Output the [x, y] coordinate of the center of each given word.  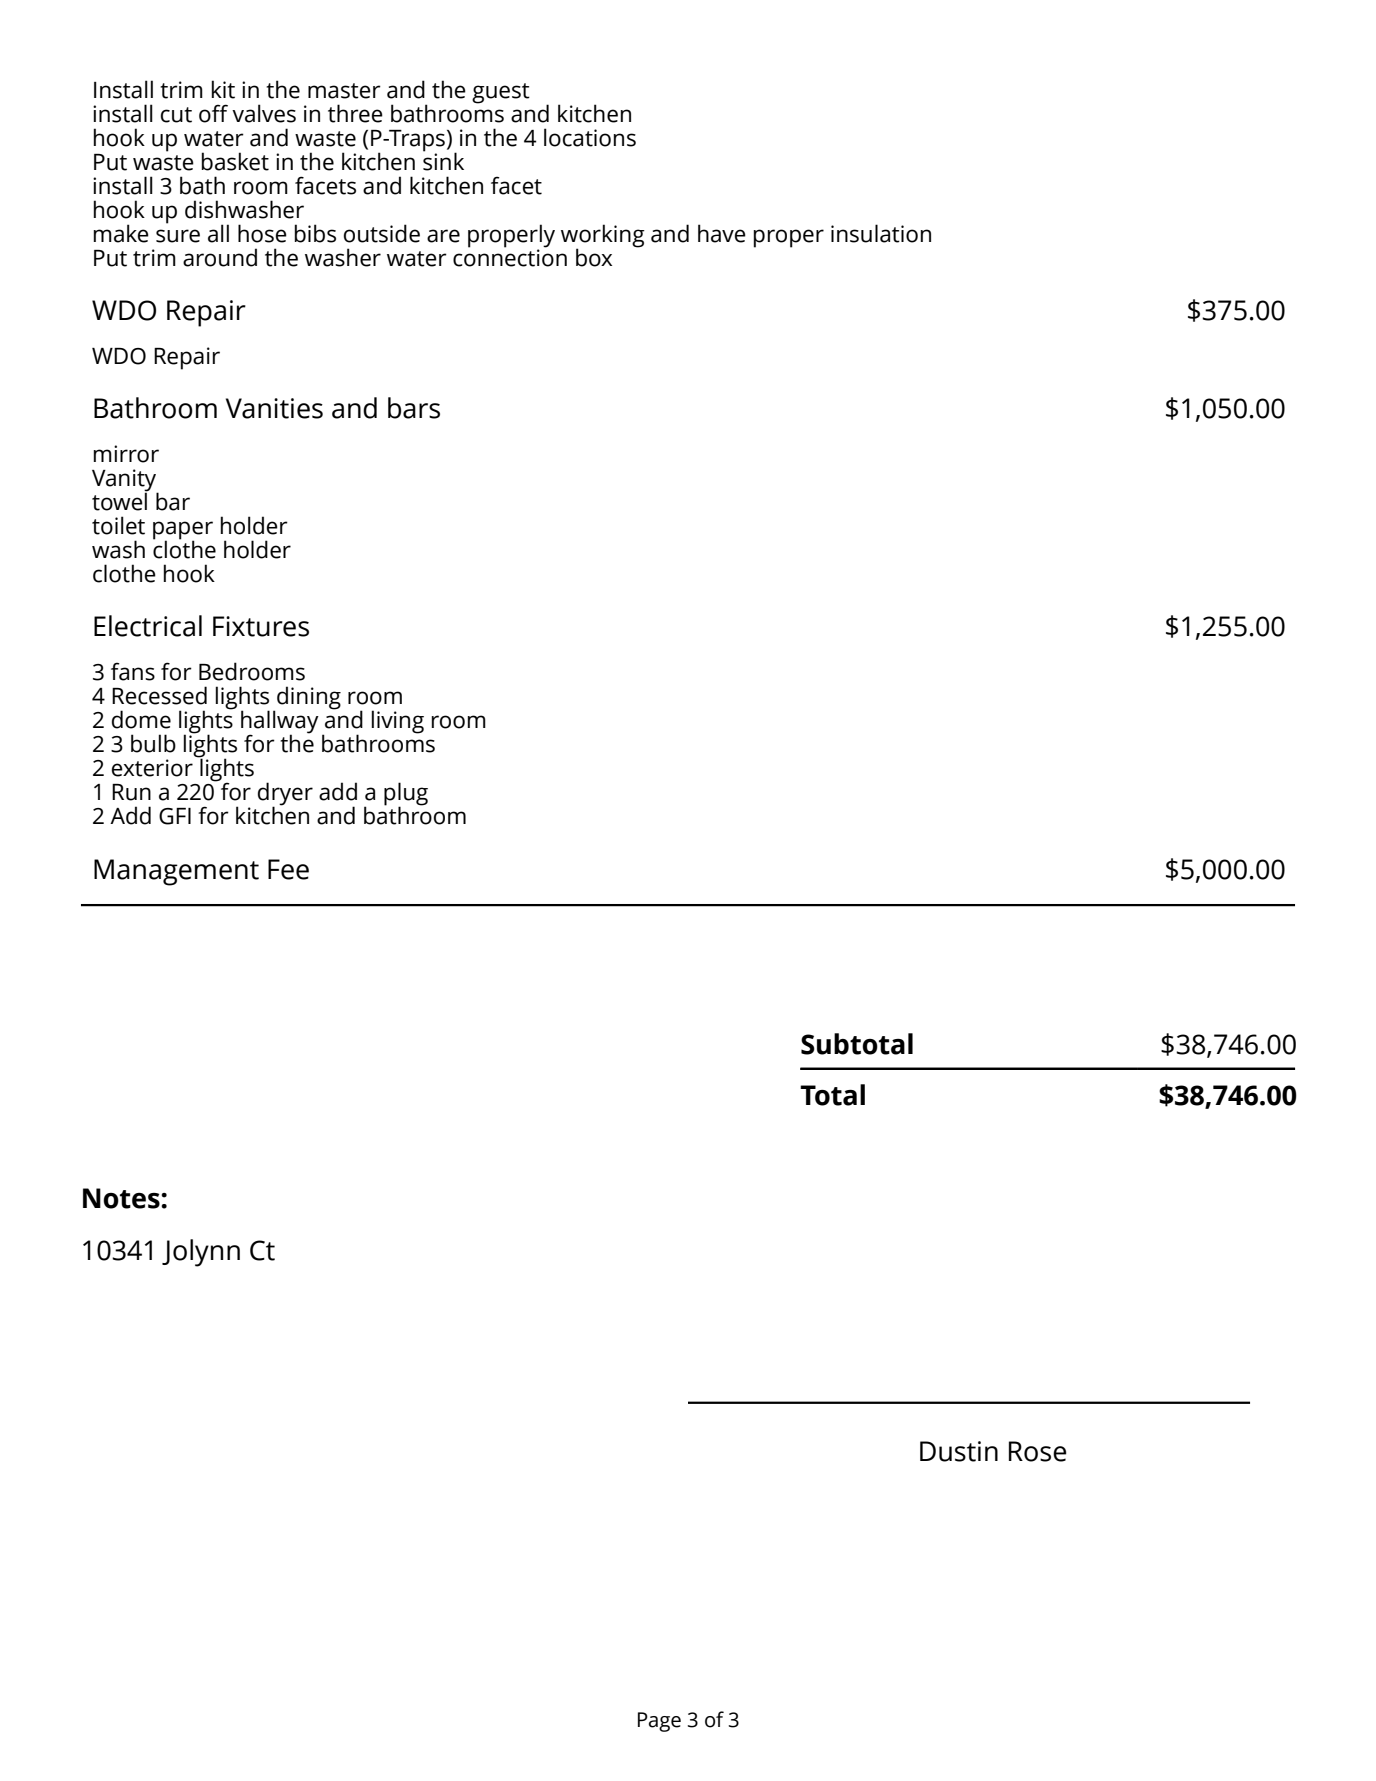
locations [590, 137]
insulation [881, 233]
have [722, 233]
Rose [1038, 1451]
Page [659, 1722]
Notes [122, 1198]
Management [176, 872]
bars [414, 408]
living [398, 722]
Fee [288, 869]
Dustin [959, 1451]
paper [183, 531]
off [213, 113]
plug [406, 795]
